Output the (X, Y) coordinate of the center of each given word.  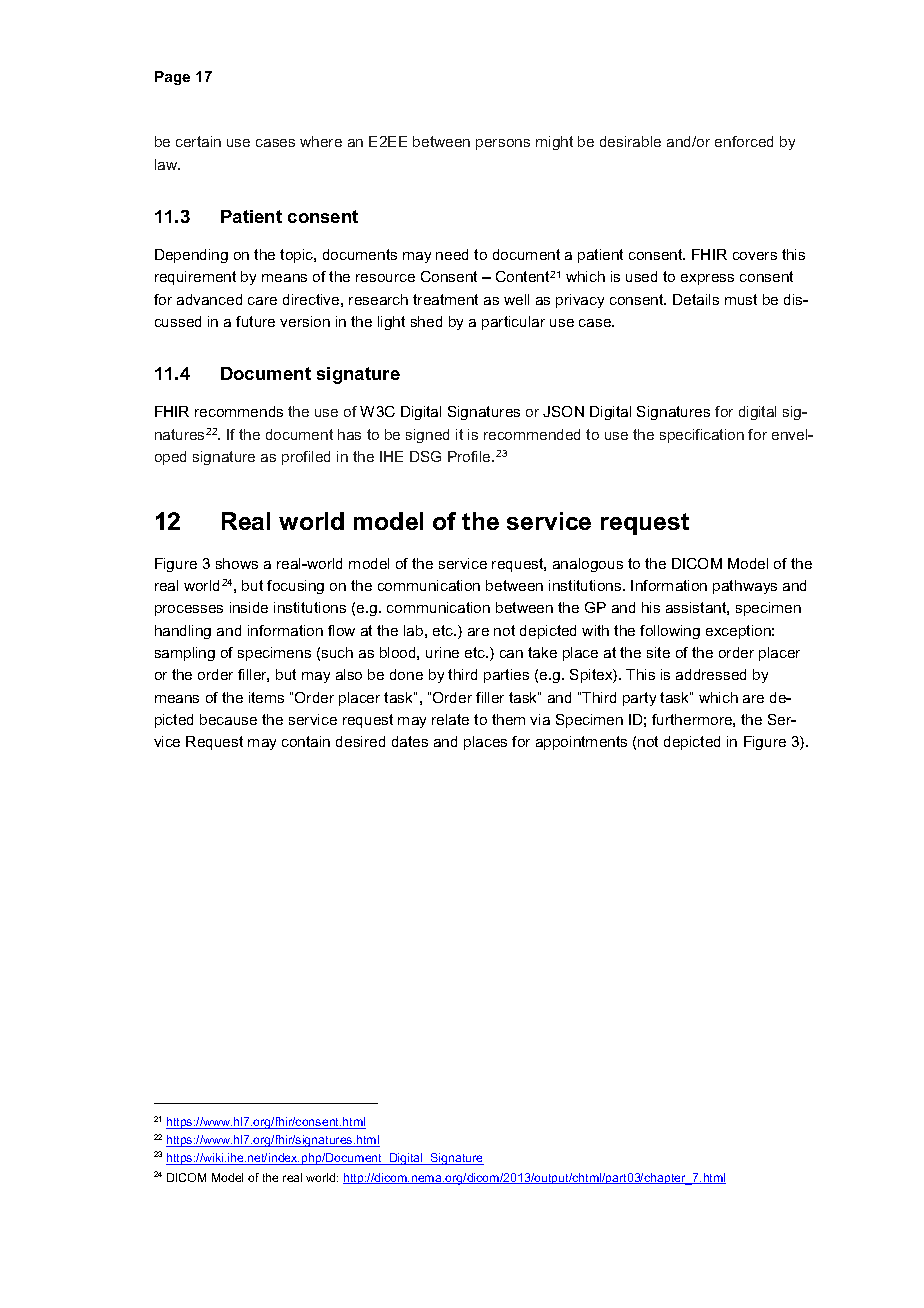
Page (172, 78)
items (266, 697)
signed (427, 436)
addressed (711, 674)
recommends (239, 411)
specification (702, 436)
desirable (630, 141)
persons (503, 144)
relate (450, 719)
